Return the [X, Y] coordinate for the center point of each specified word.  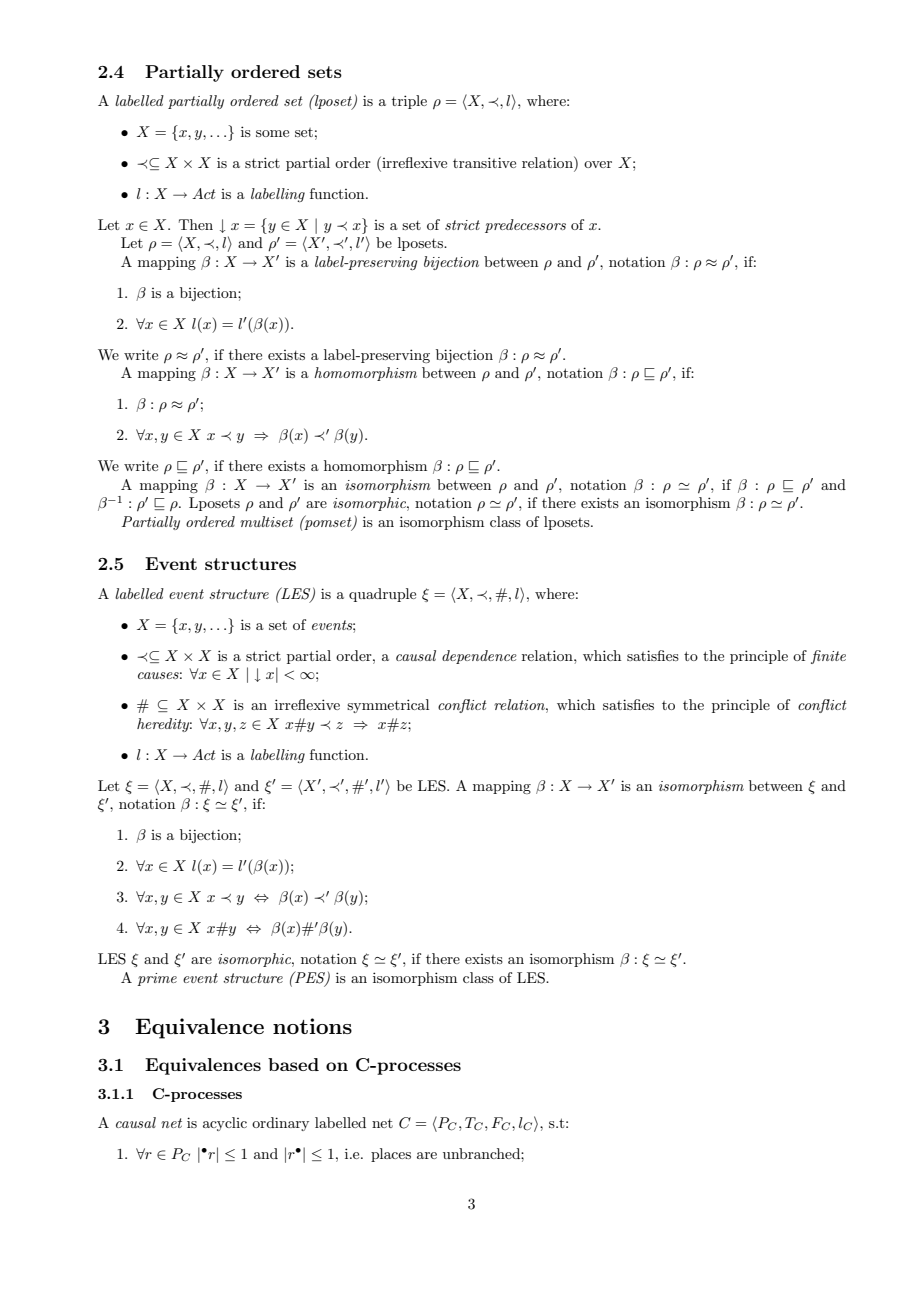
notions [312, 1026]
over [598, 164]
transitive [484, 162]
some [272, 133]
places [391, 1155]
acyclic [225, 1124]
